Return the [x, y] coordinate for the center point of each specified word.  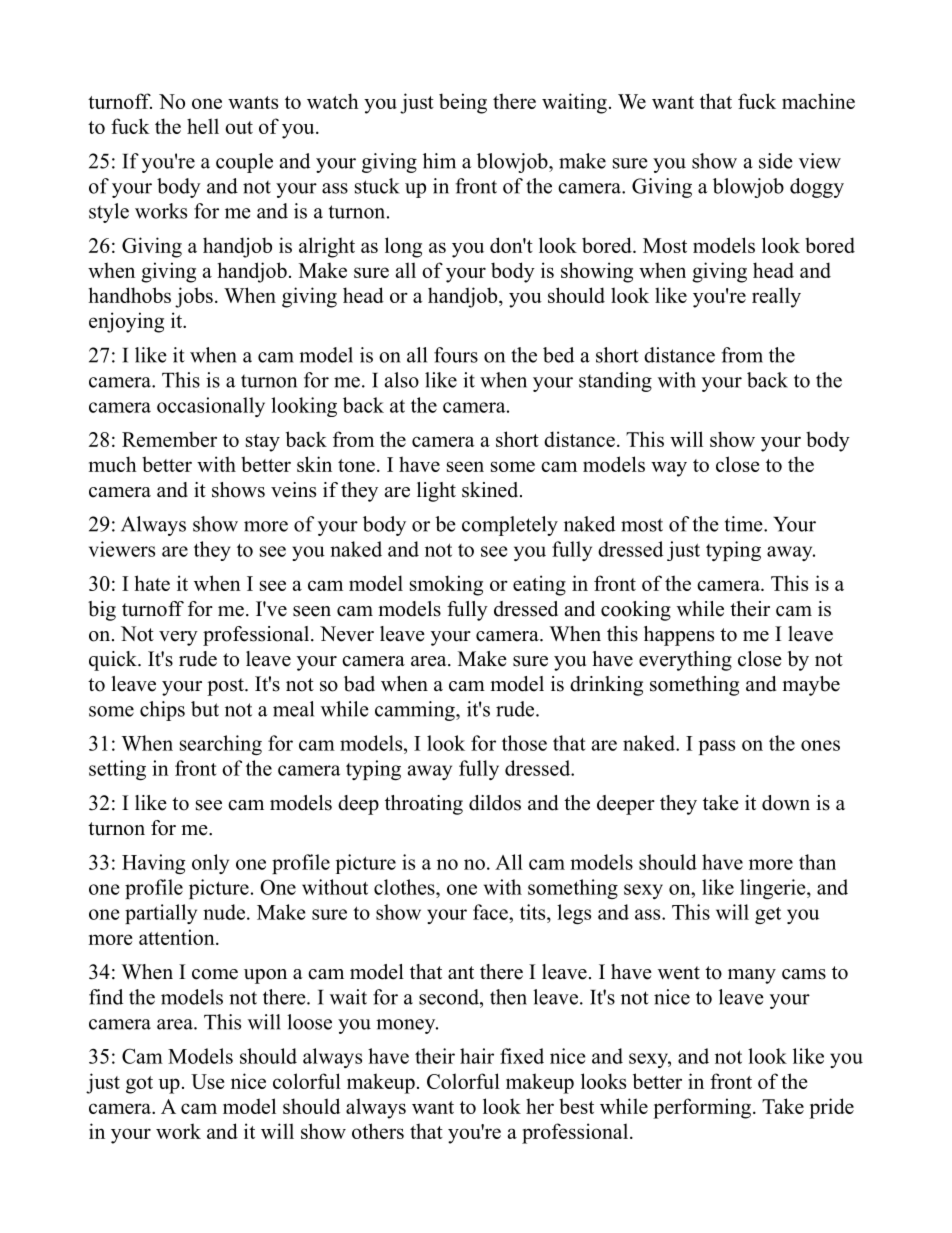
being [463, 103]
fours [456, 355]
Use [207, 1081]
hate [152, 583]
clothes [405, 887]
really [776, 297]
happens [679, 636]
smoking [446, 585]
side [776, 161]
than [817, 862]
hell [203, 126]
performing [703, 1108]
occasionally [211, 407]
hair [477, 1056]
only [210, 864]
